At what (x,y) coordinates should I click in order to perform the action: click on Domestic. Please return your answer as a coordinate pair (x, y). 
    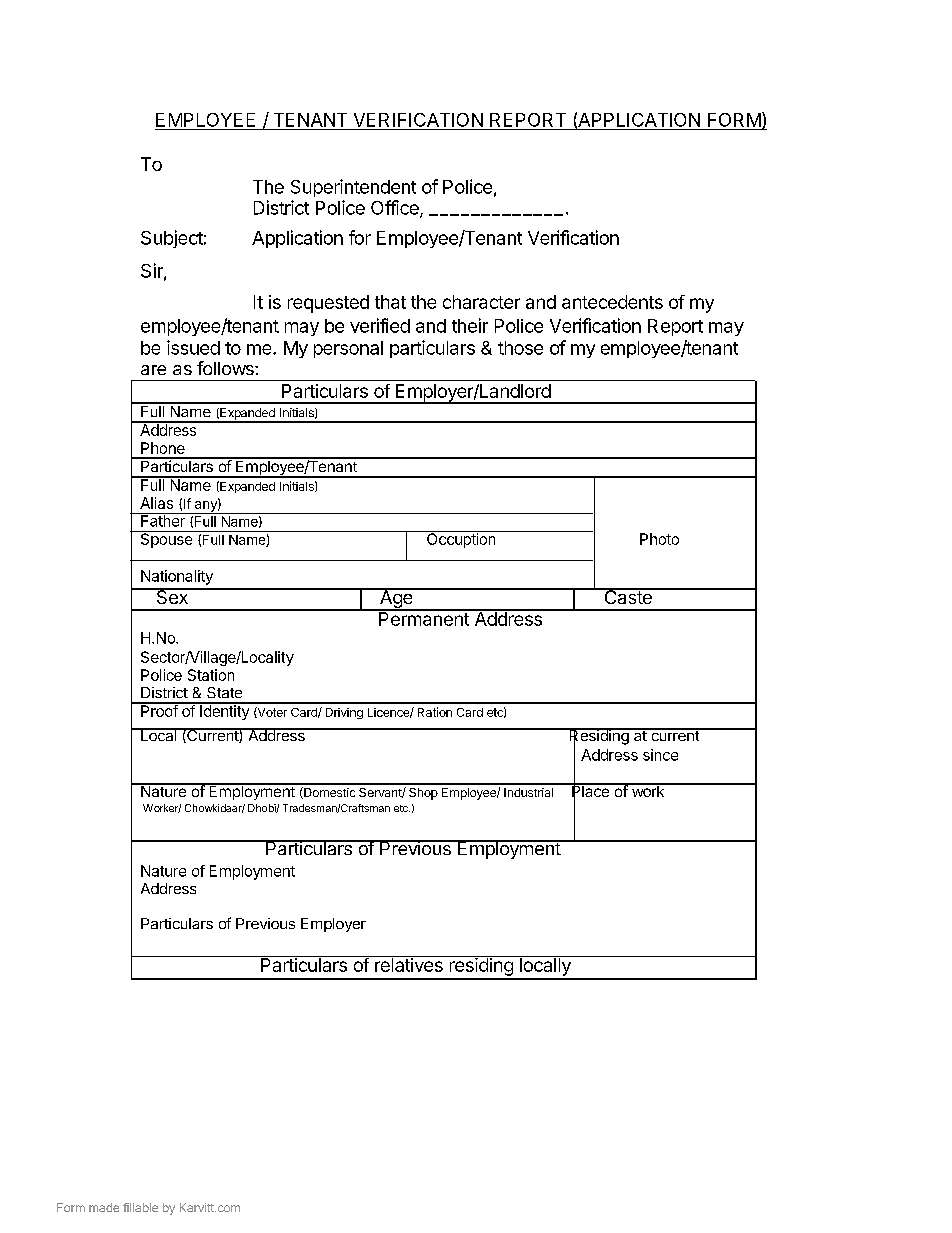
    Looking at the image, I should click on (328, 793).
